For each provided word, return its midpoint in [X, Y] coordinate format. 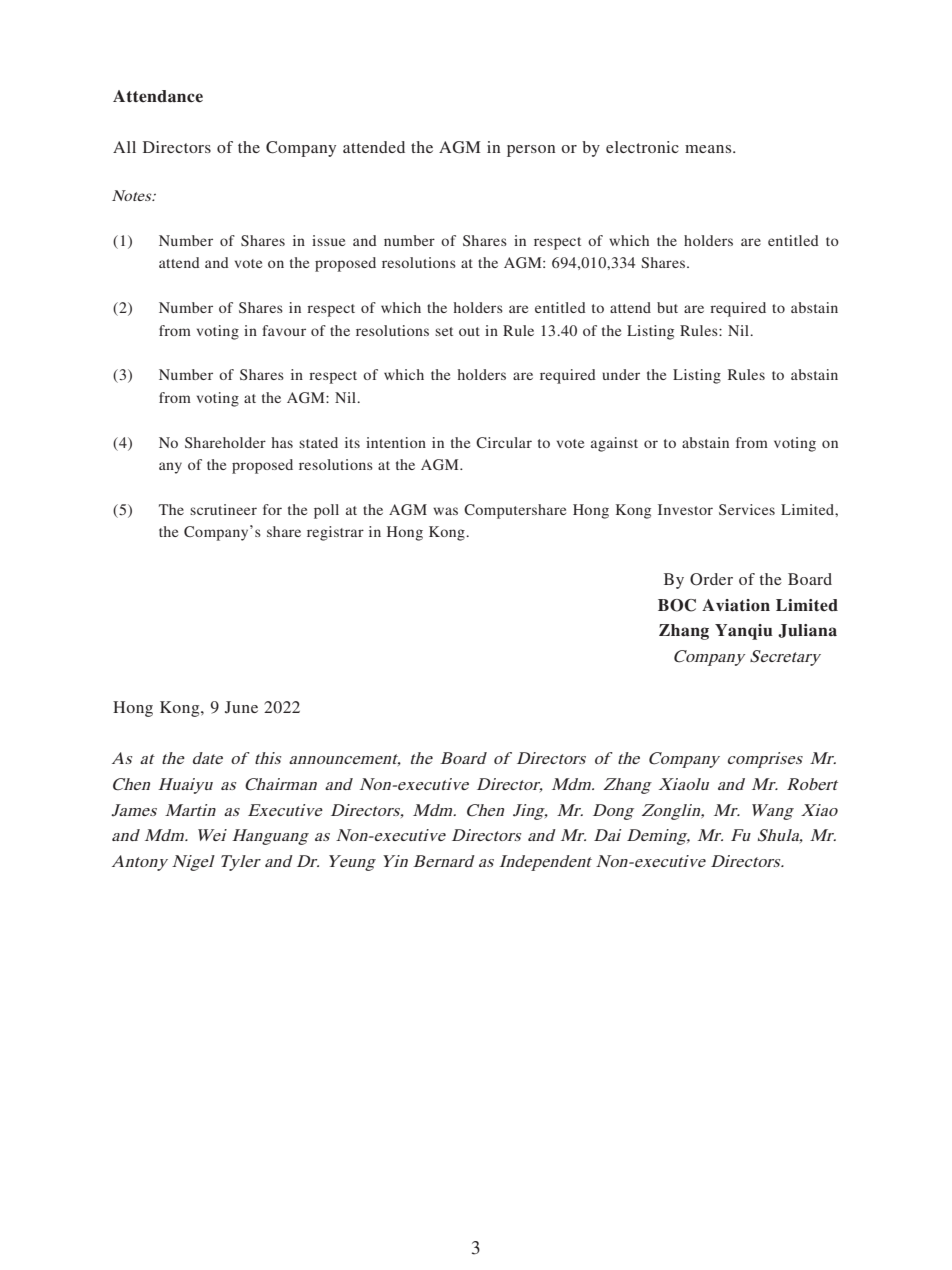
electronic [642, 147]
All [124, 147]
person [531, 151]
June [241, 707]
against [614, 444]
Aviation [736, 605]
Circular [504, 442]
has [282, 442]
